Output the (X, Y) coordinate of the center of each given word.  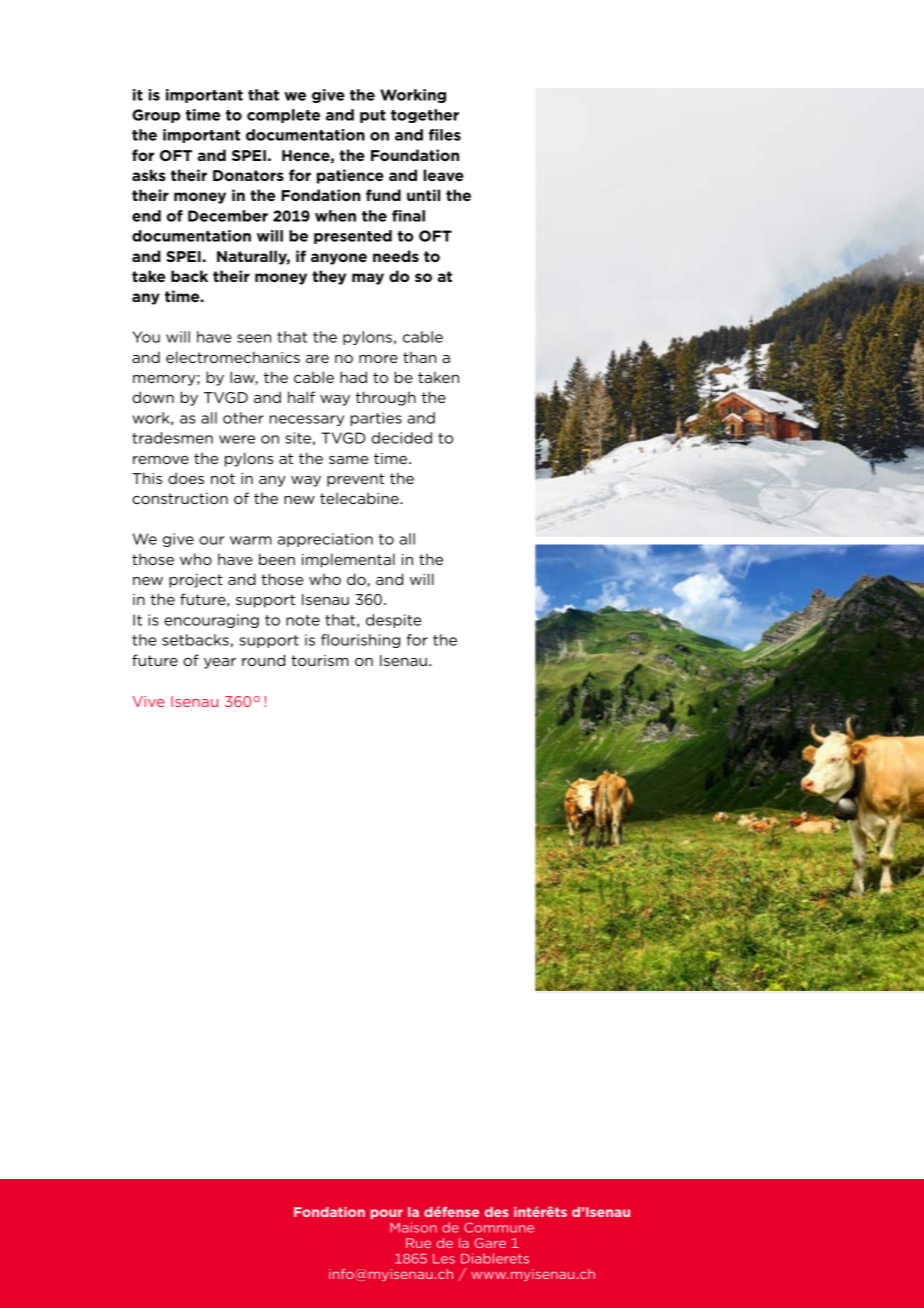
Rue (418, 1243)
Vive (149, 701)
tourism (320, 660)
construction (180, 498)
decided (401, 438)
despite (393, 621)
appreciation (325, 540)
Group (156, 116)
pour (386, 1214)
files (445, 135)
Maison (413, 1227)
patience (350, 176)
